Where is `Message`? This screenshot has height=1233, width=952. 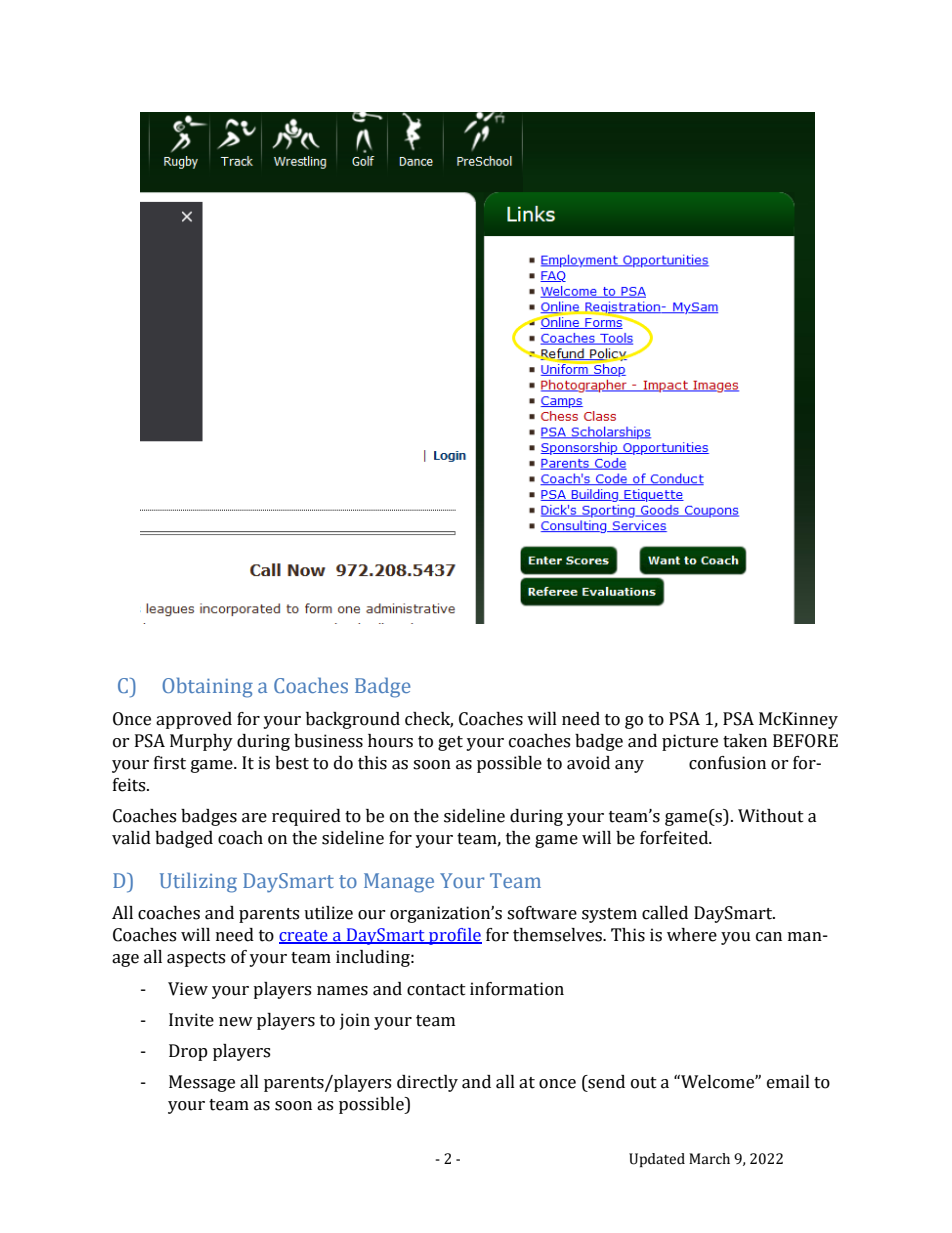
Message is located at coordinates (202, 1083).
